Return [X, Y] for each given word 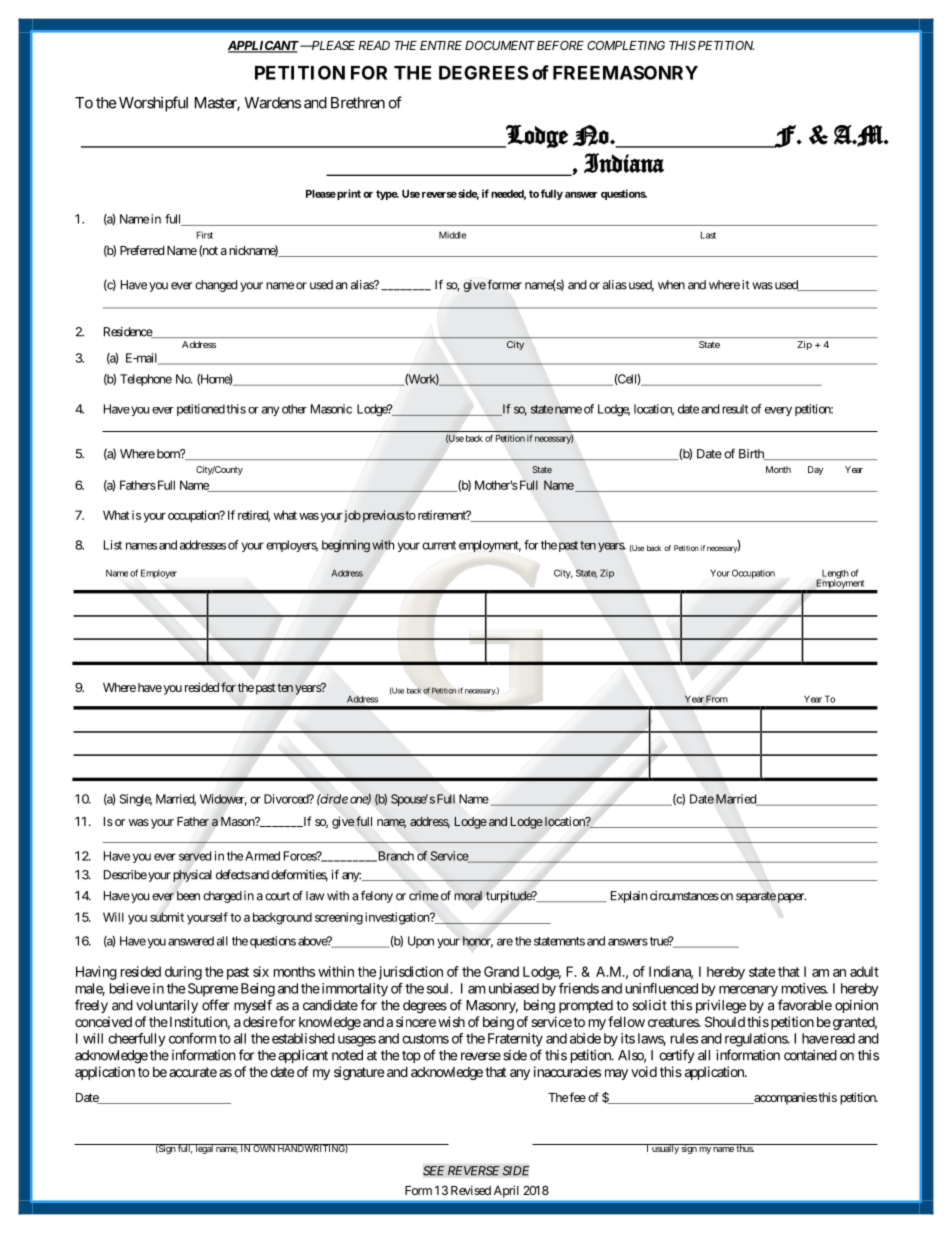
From [717, 699]
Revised [471, 1190]
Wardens [272, 103]
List [113, 545]
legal [204, 1149]
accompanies [784, 1098]
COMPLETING [626, 45]
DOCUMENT [500, 45]
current [439, 545]
